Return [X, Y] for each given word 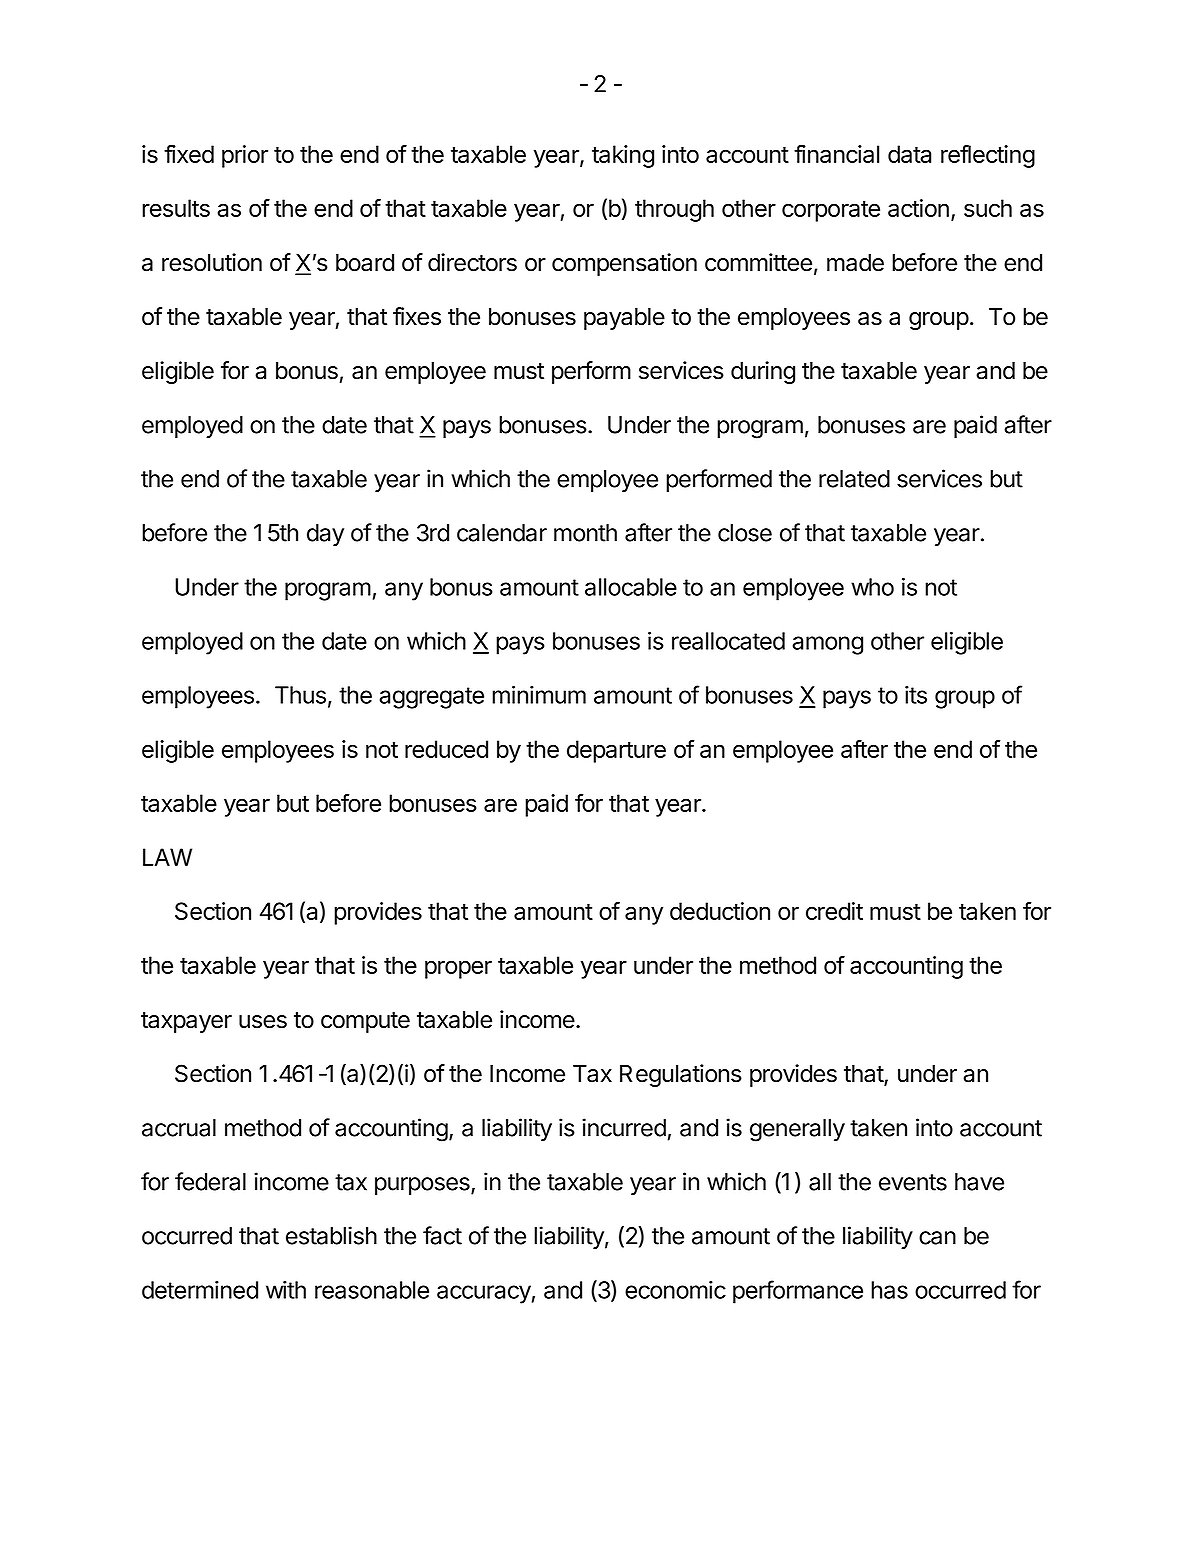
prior [245, 156]
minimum [539, 695]
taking [623, 156]
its [916, 695]
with [286, 1290]
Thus [300, 695]
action [918, 208]
